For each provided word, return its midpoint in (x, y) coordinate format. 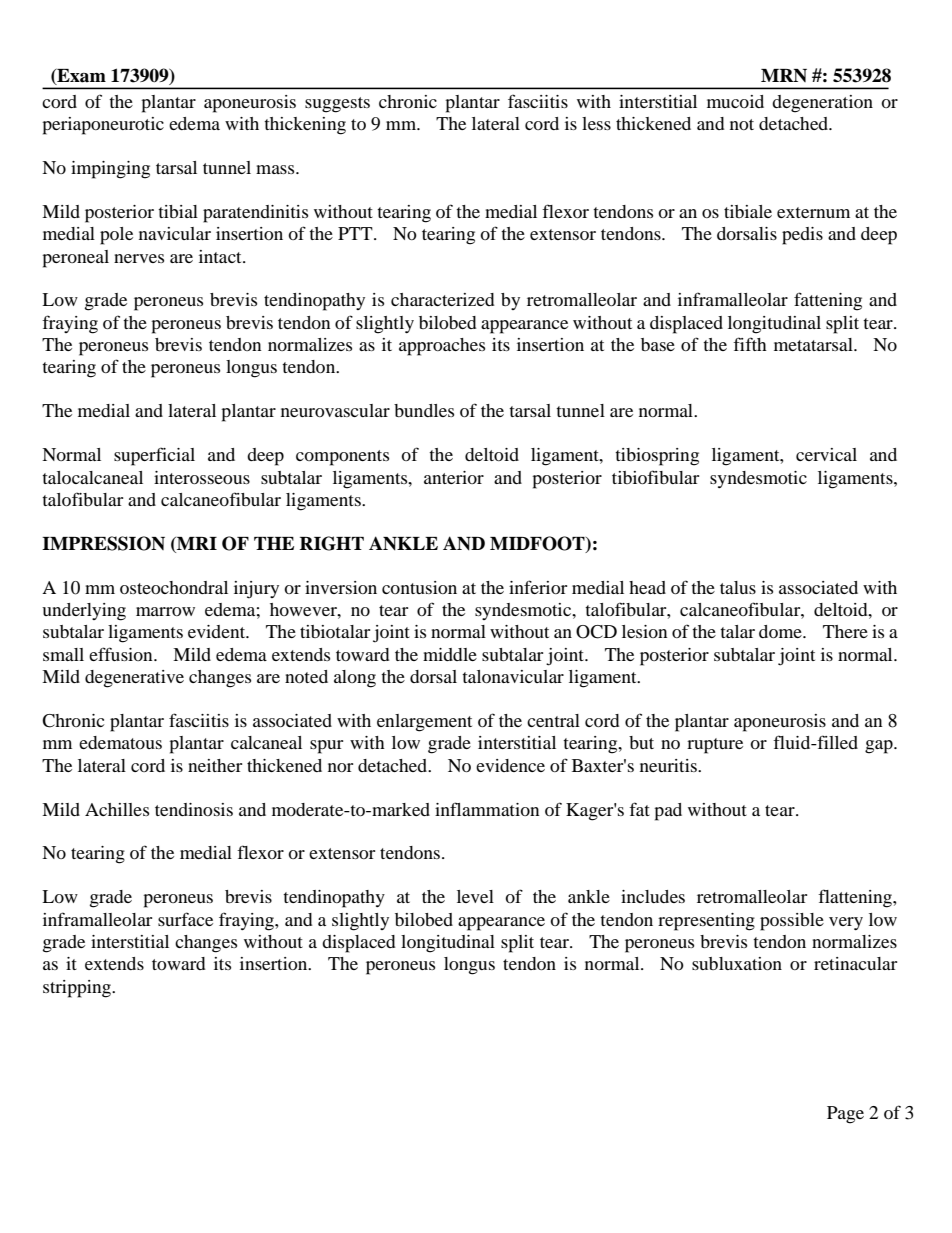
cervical (826, 454)
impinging (110, 170)
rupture (715, 746)
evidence (510, 765)
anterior (454, 477)
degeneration (822, 104)
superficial (154, 456)
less (596, 123)
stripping (78, 989)
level (475, 896)
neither (215, 765)
